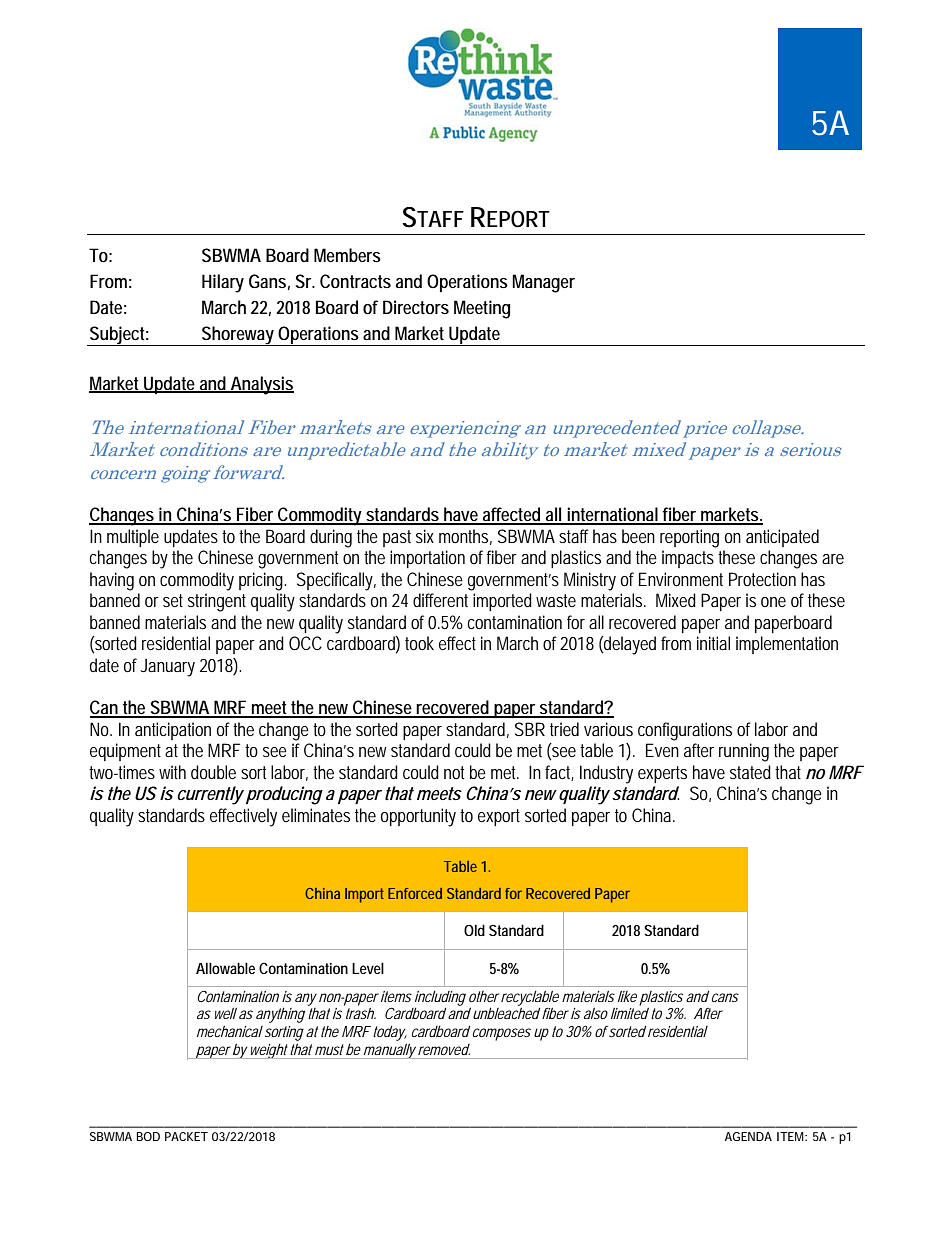 This screenshot has height=1233, width=952. Describe the element at coordinates (662, 774) in the screenshot. I see `experts` at that location.
